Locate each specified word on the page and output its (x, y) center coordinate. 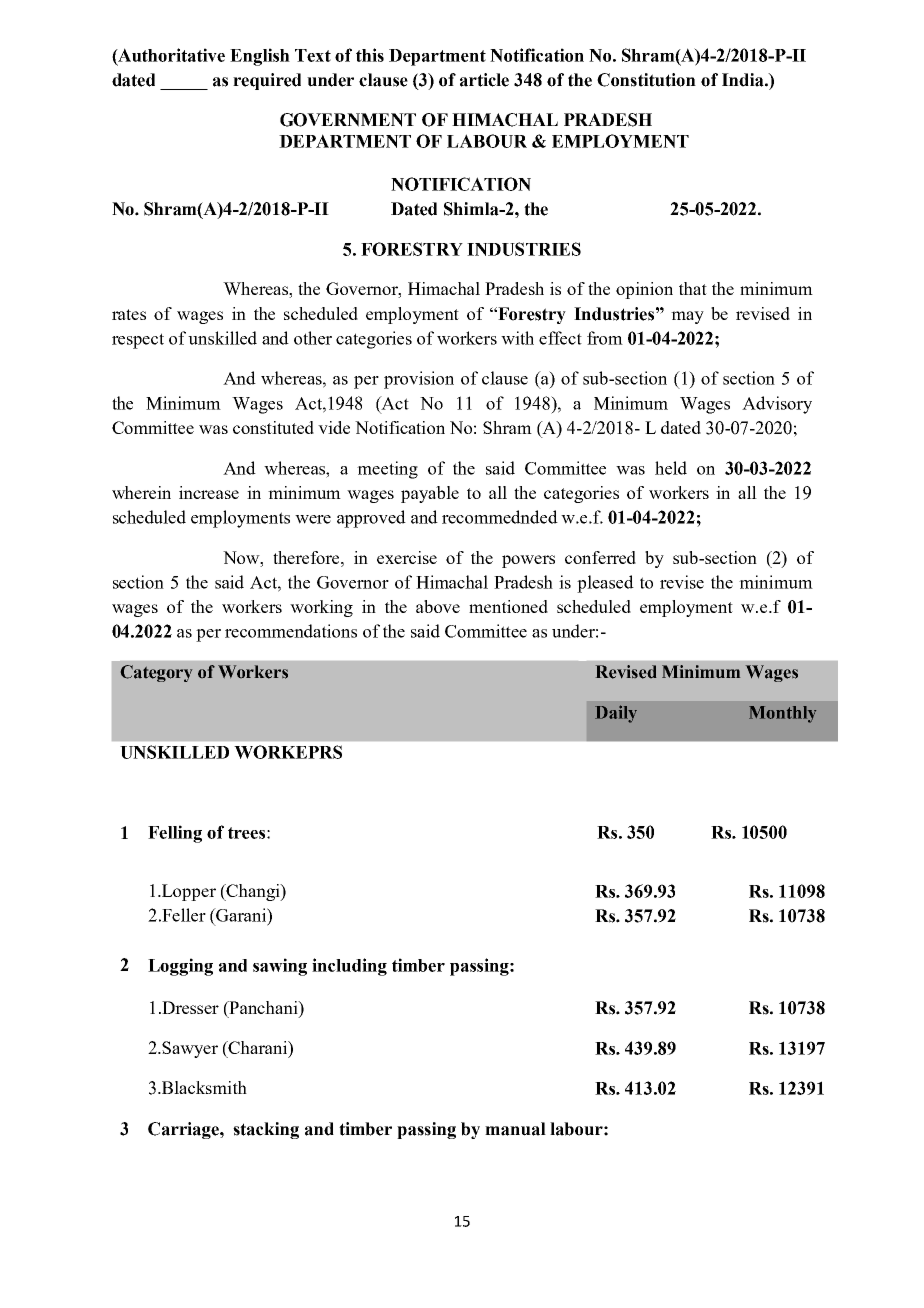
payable (430, 494)
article (484, 80)
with (517, 338)
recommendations (291, 631)
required (267, 81)
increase (209, 492)
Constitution (646, 80)
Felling (175, 834)
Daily (616, 714)
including (349, 967)
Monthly (782, 714)
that (693, 288)
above (438, 606)
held (671, 468)
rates (129, 314)
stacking (266, 1130)
